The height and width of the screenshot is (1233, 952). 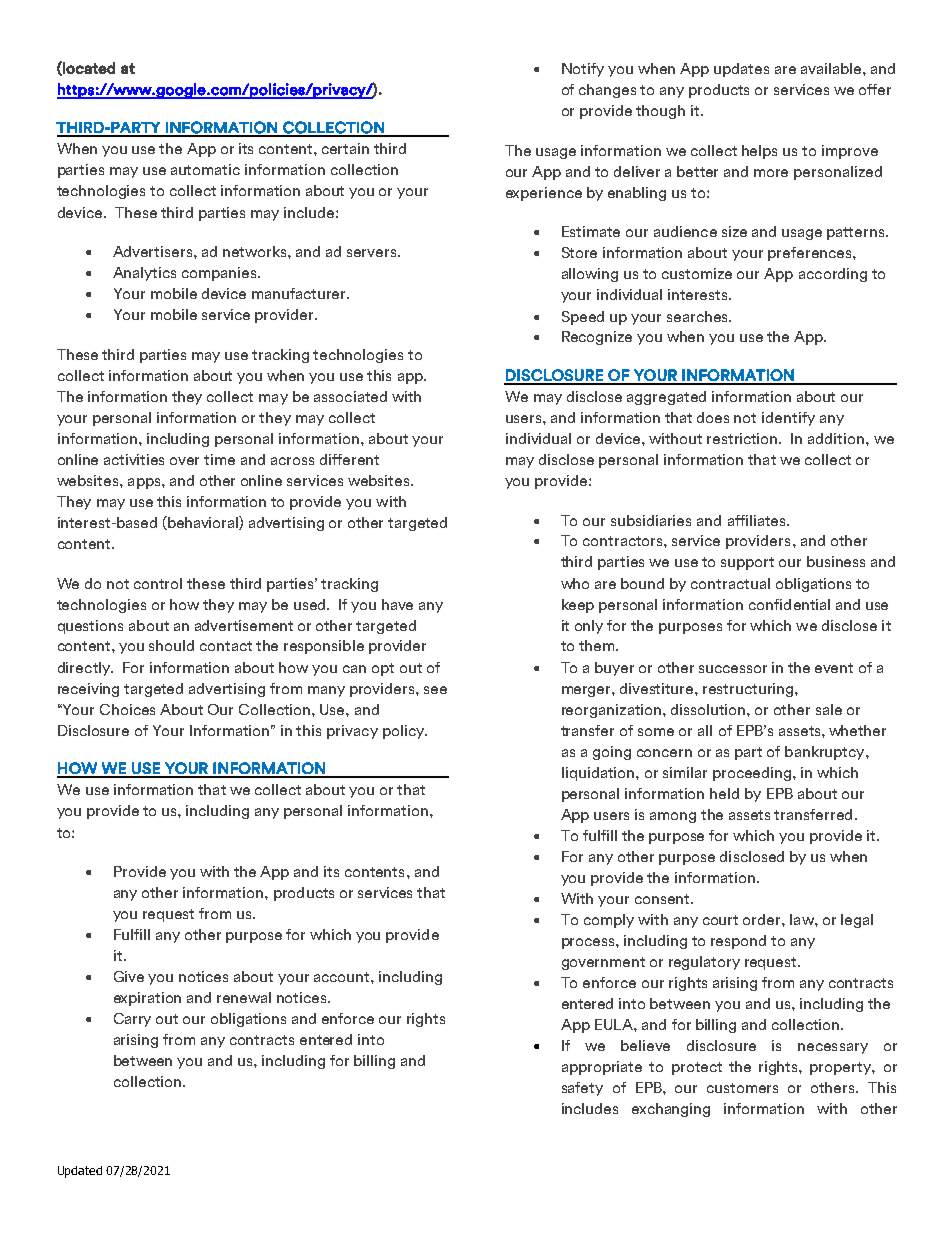 What do you see at coordinates (741, 70) in the screenshot?
I see `updates` at bounding box center [741, 70].
